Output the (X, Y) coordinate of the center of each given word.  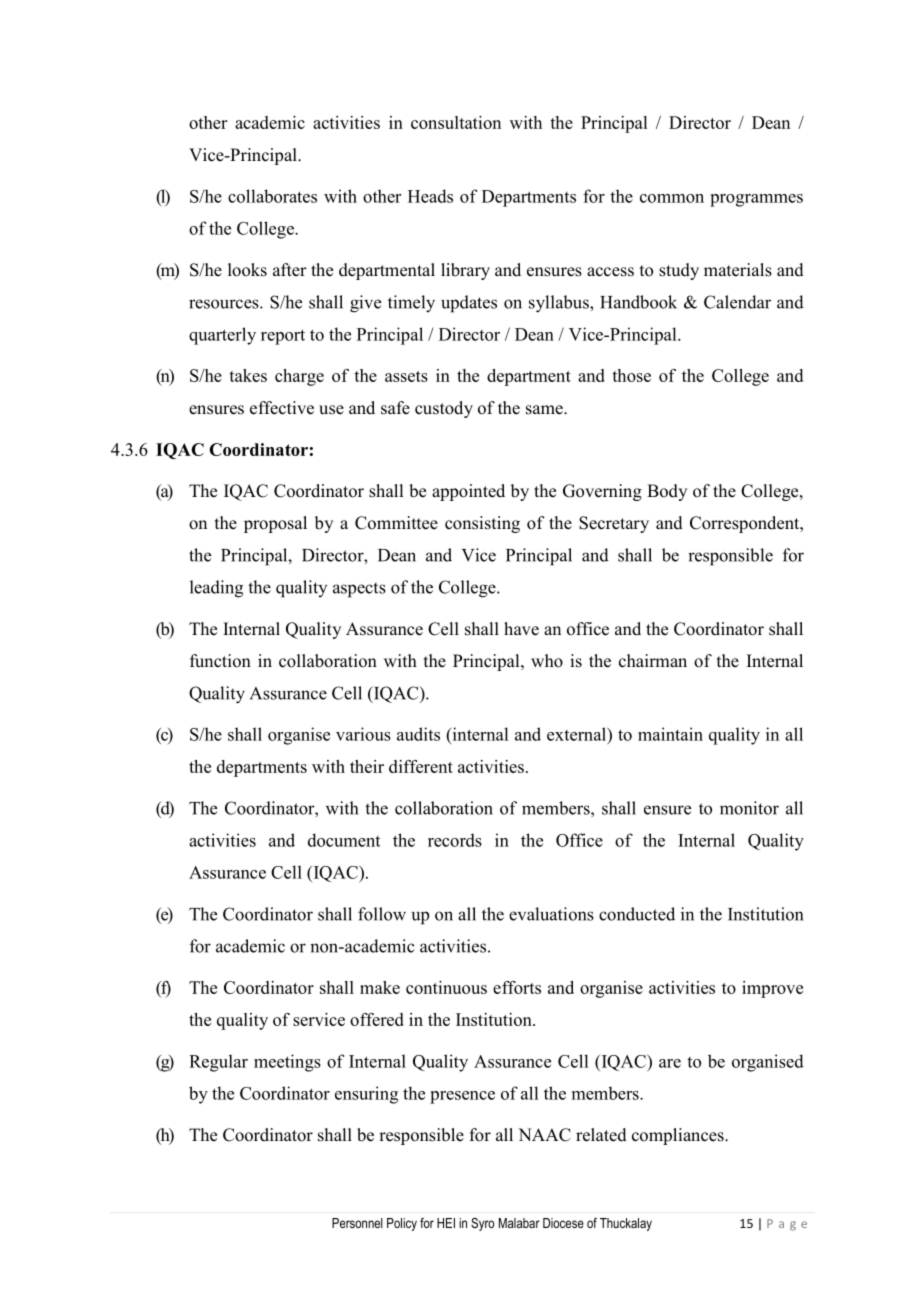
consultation (456, 122)
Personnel (357, 1223)
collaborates (272, 196)
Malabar (519, 1223)
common (672, 198)
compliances (679, 1136)
